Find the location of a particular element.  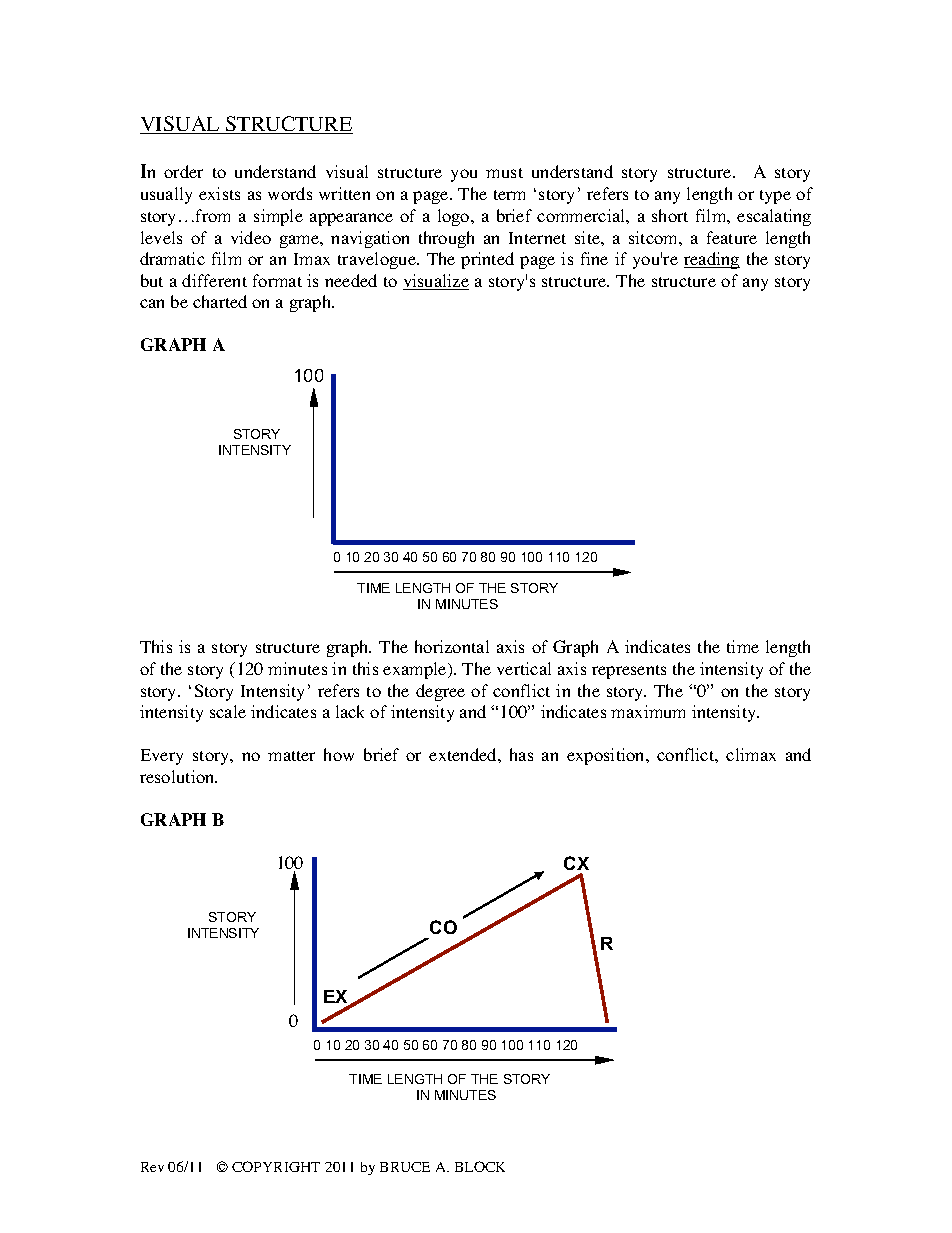

resolution is located at coordinates (178, 776).
